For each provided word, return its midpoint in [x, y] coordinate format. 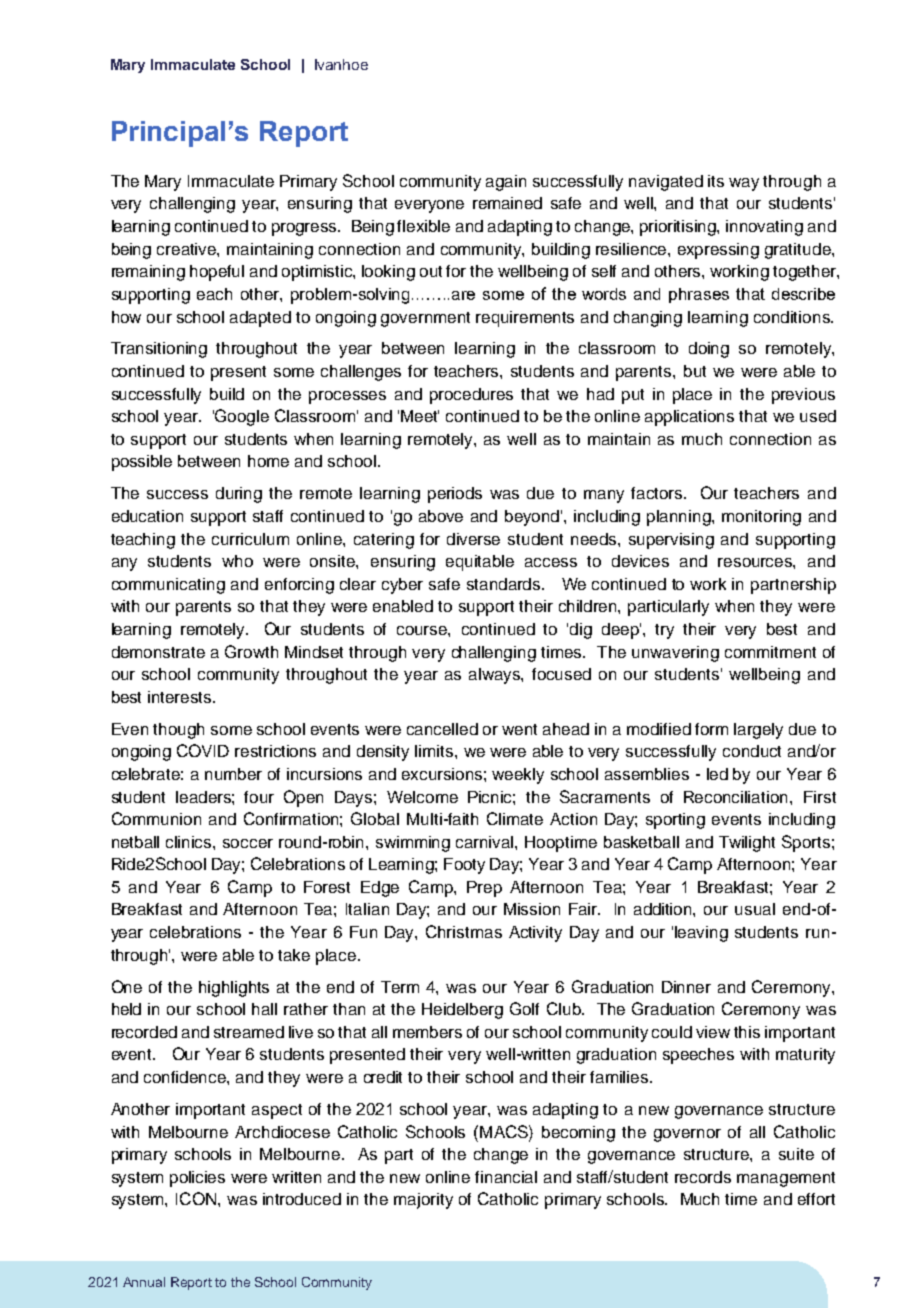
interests [181, 697]
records [703, 1177]
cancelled [442, 729]
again [506, 183]
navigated [666, 183]
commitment [770, 652]
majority [423, 1201]
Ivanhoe [341, 64]
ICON [197, 1198]
